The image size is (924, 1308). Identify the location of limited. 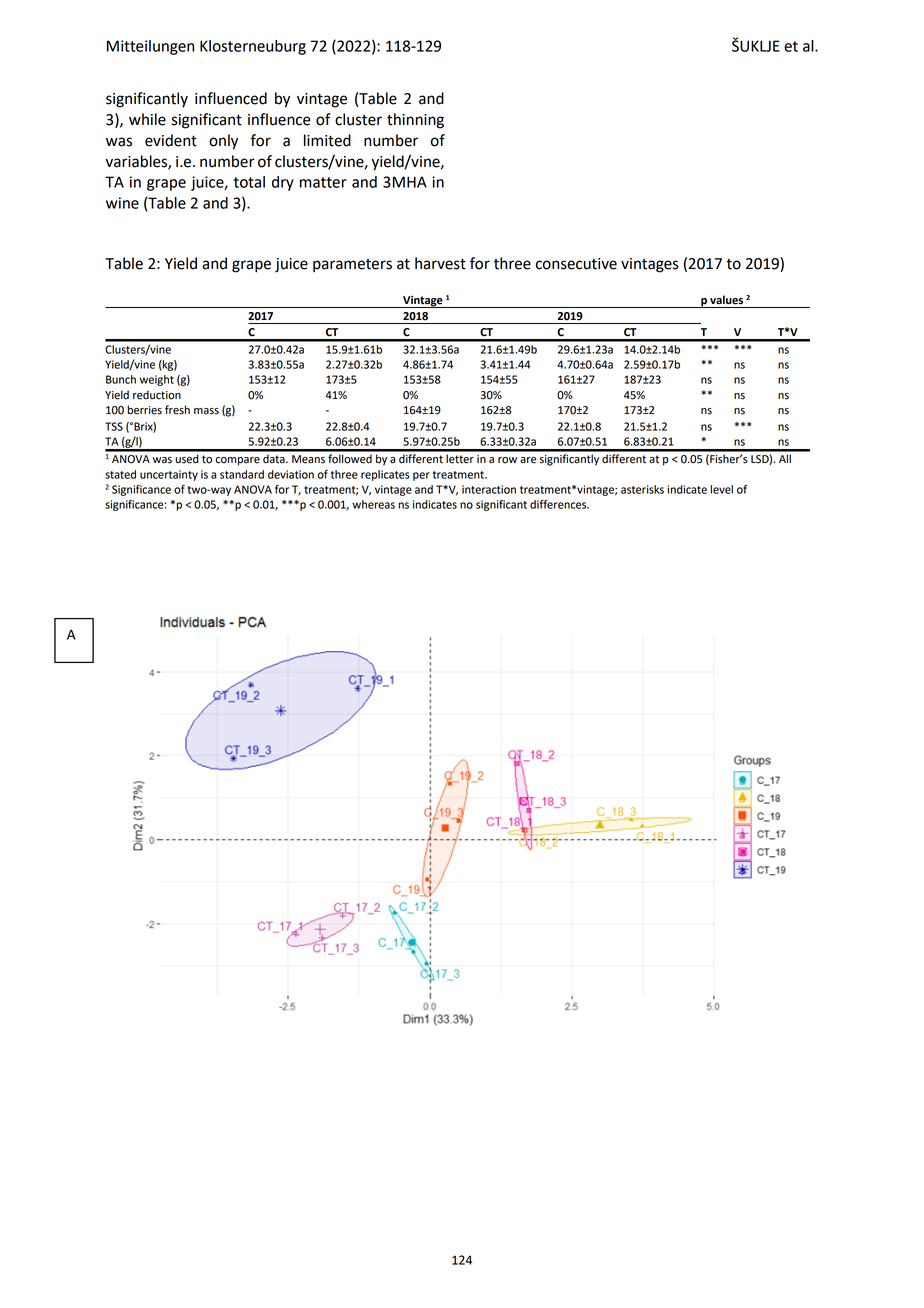
(327, 140).
